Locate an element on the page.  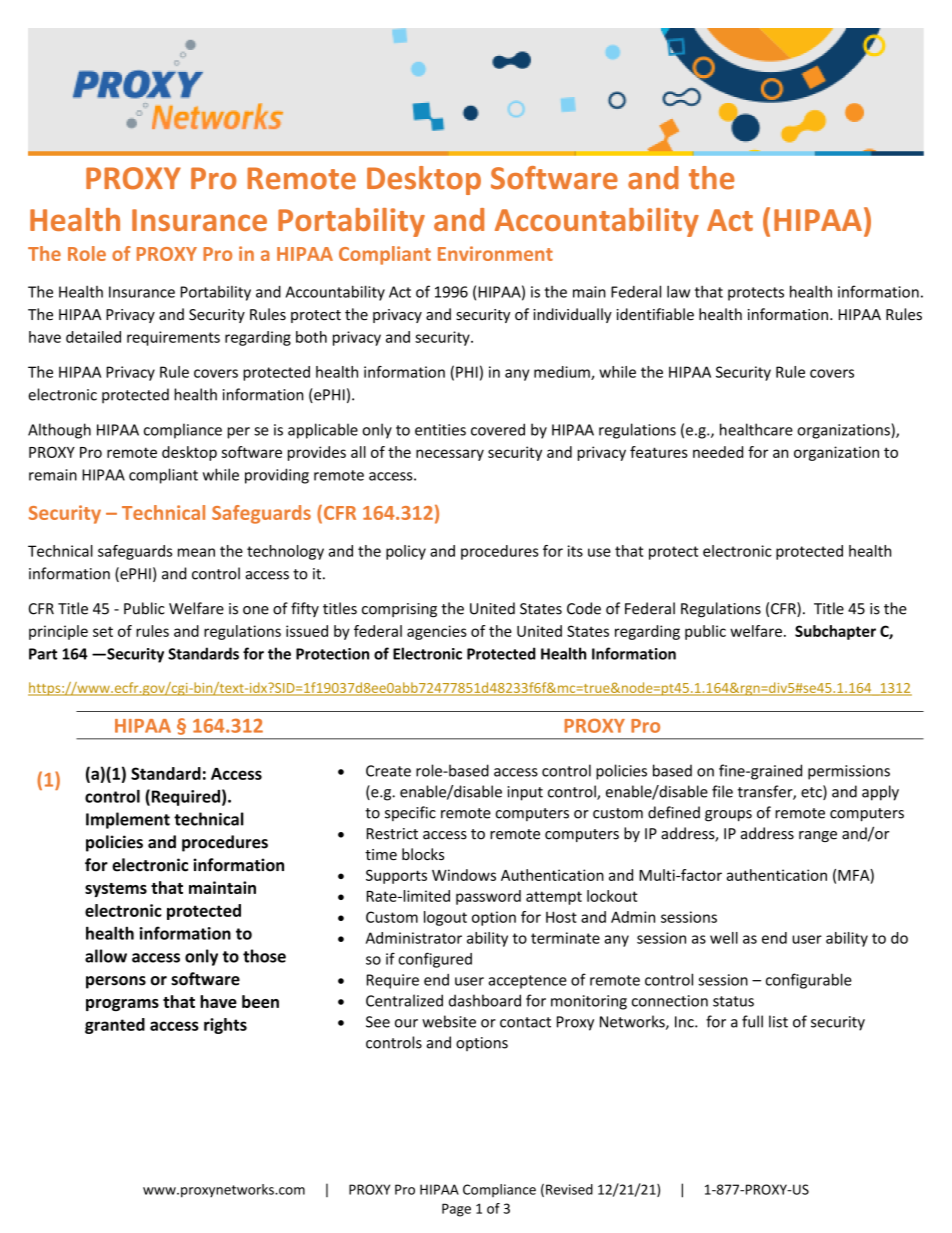
Windows is located at coordinates (464, 875).
